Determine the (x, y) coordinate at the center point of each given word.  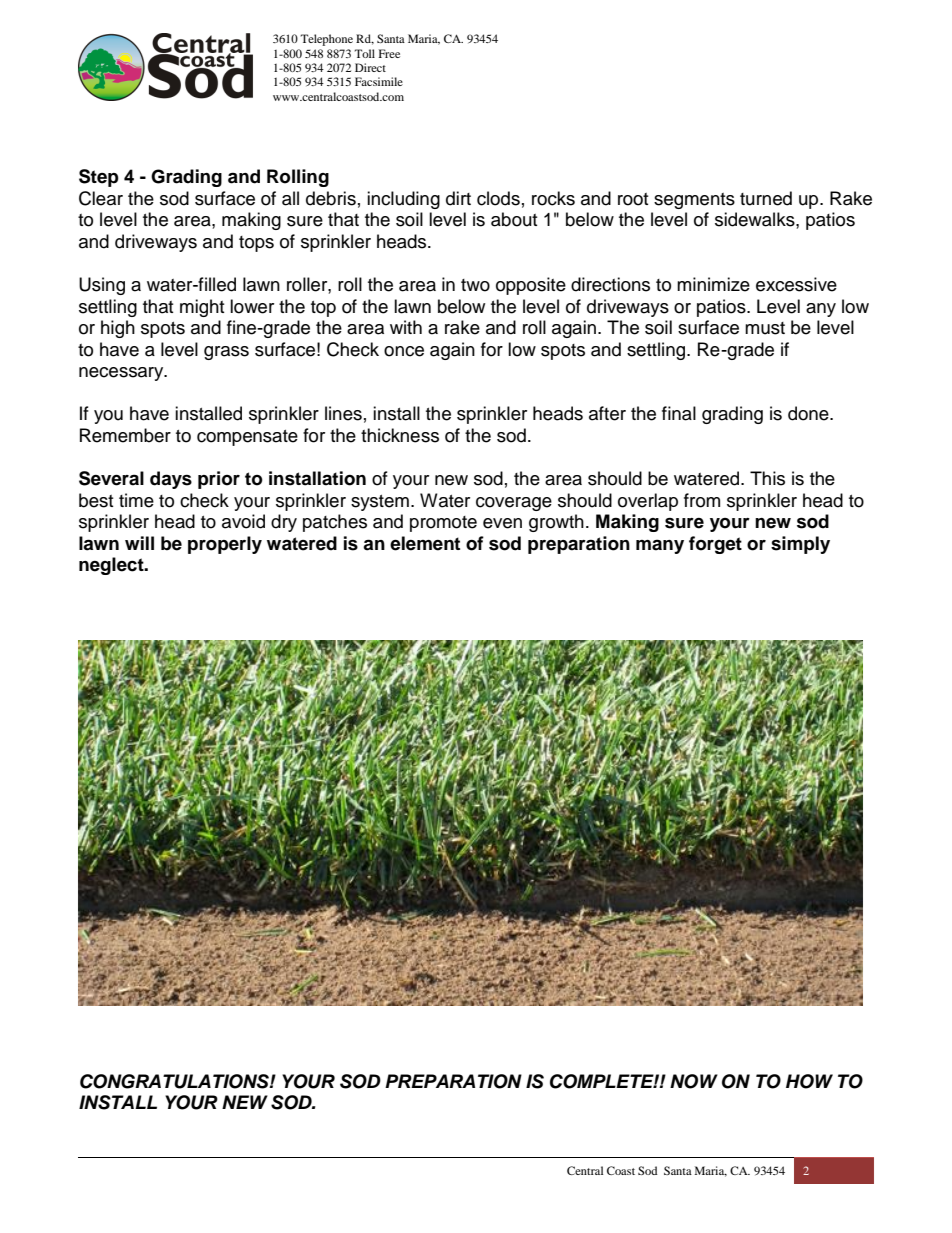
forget (715, 545)
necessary (122, 374)
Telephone (326, 40)
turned (766, 198)
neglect (112, 566)
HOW (809, 1081)
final (679, 413)
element (425, 543)
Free (389, 53)
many (660, 546)
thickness (400, 435)
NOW (694, 1081)
